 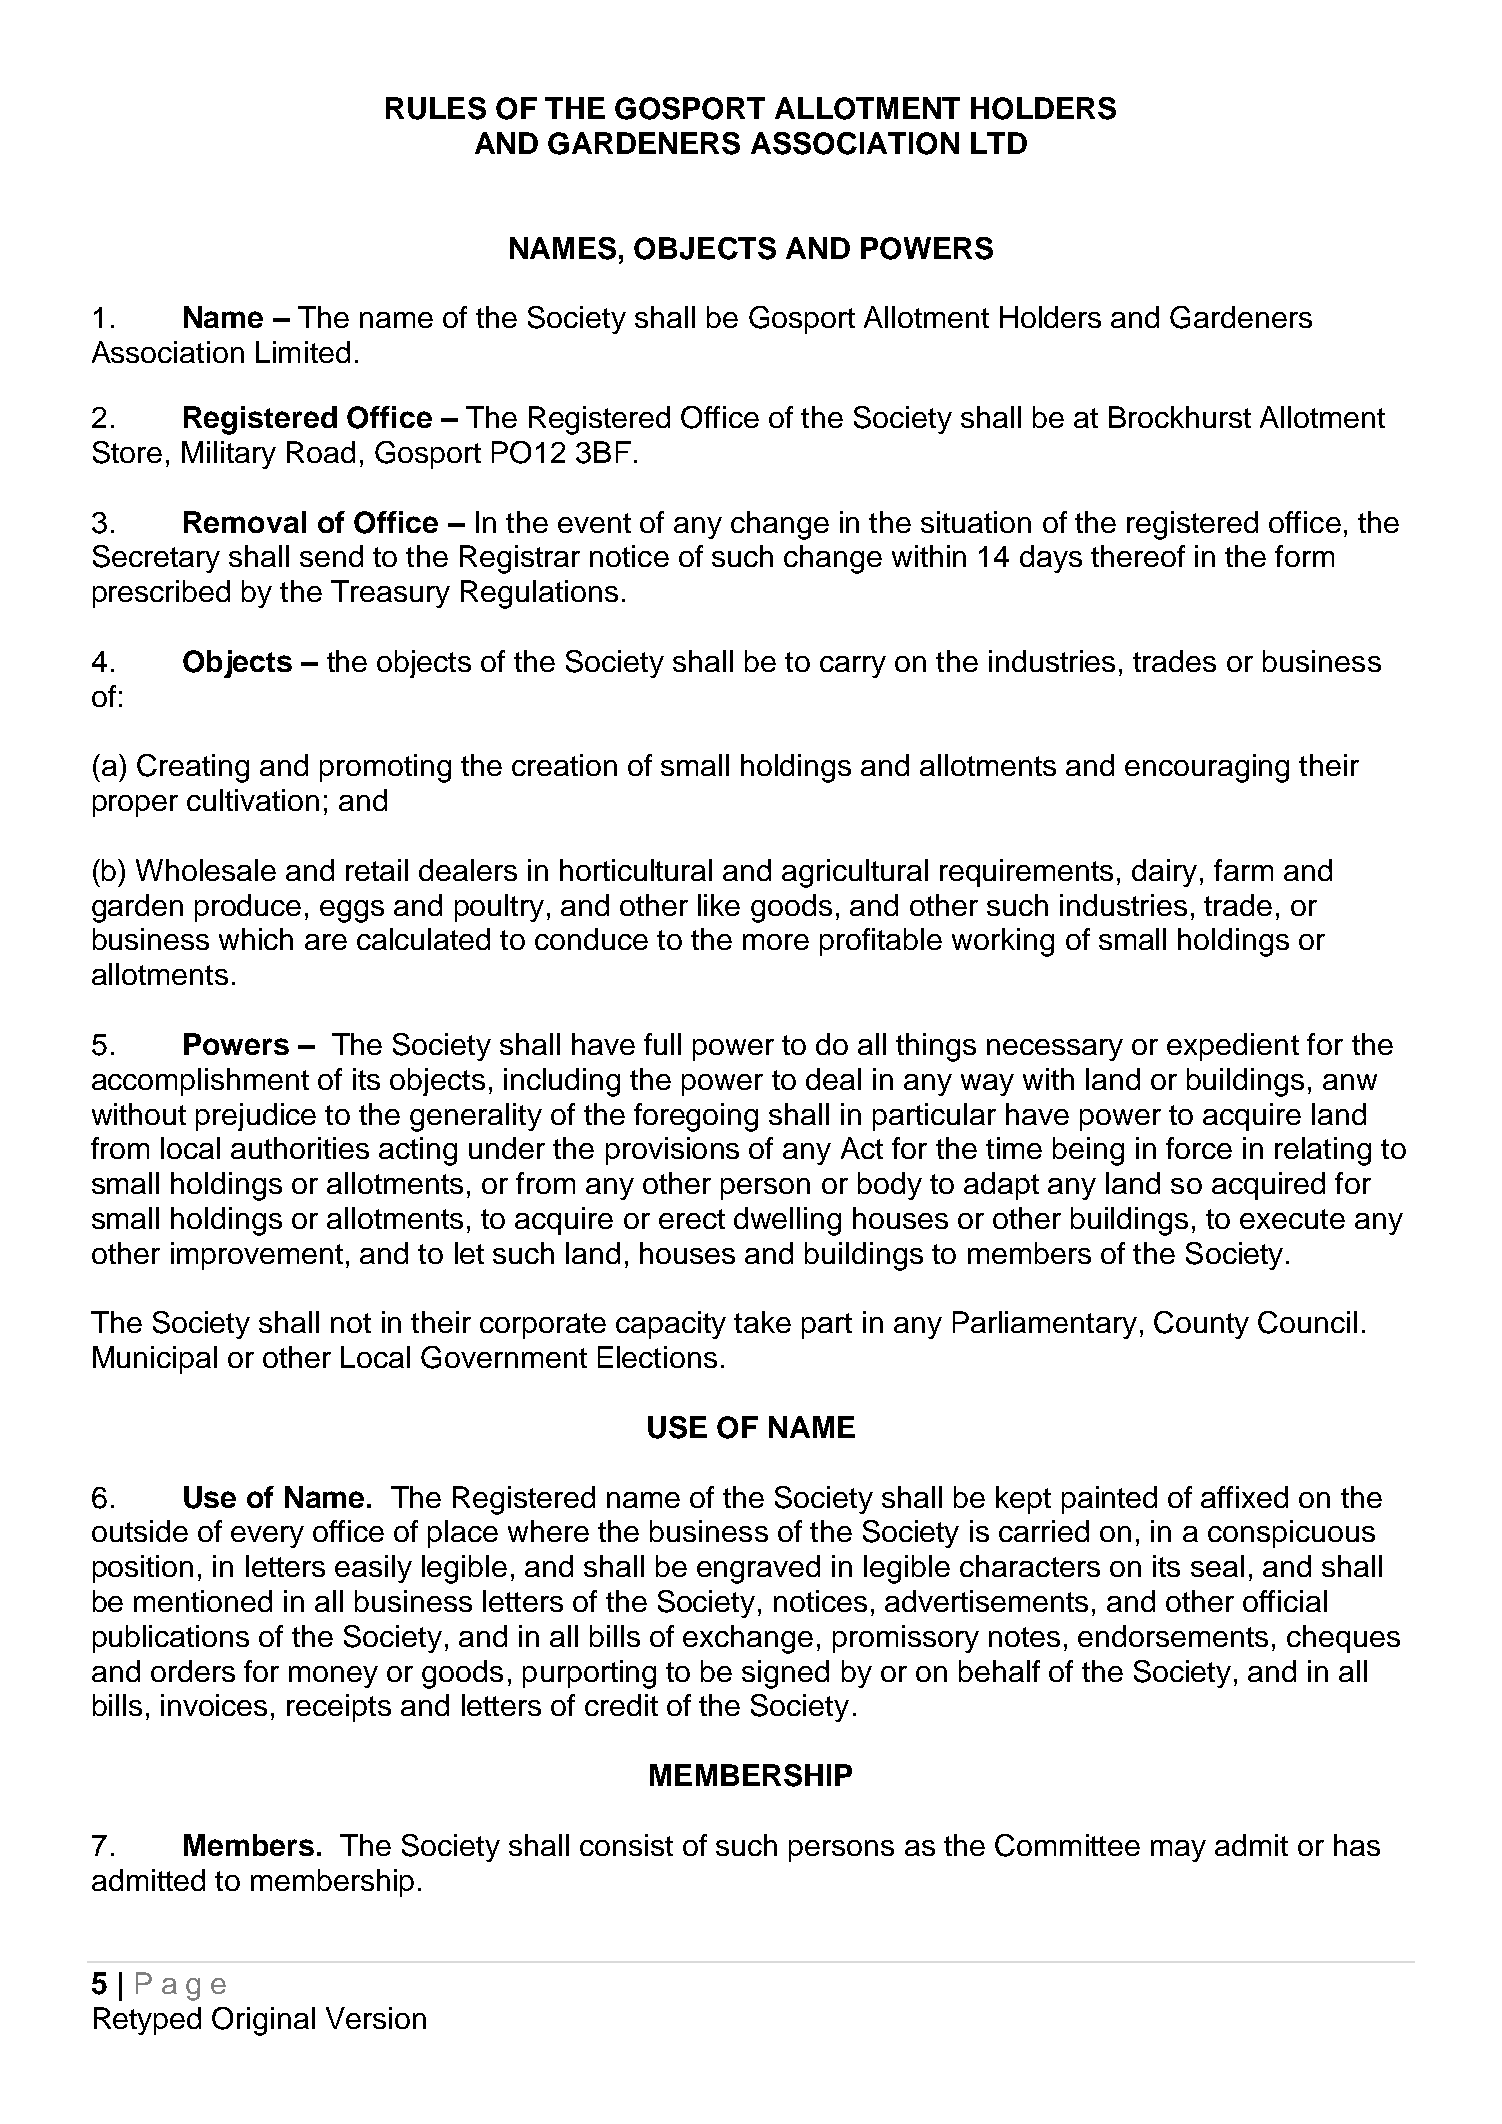 I want to click on Original, so click(x=263, y=2021).
